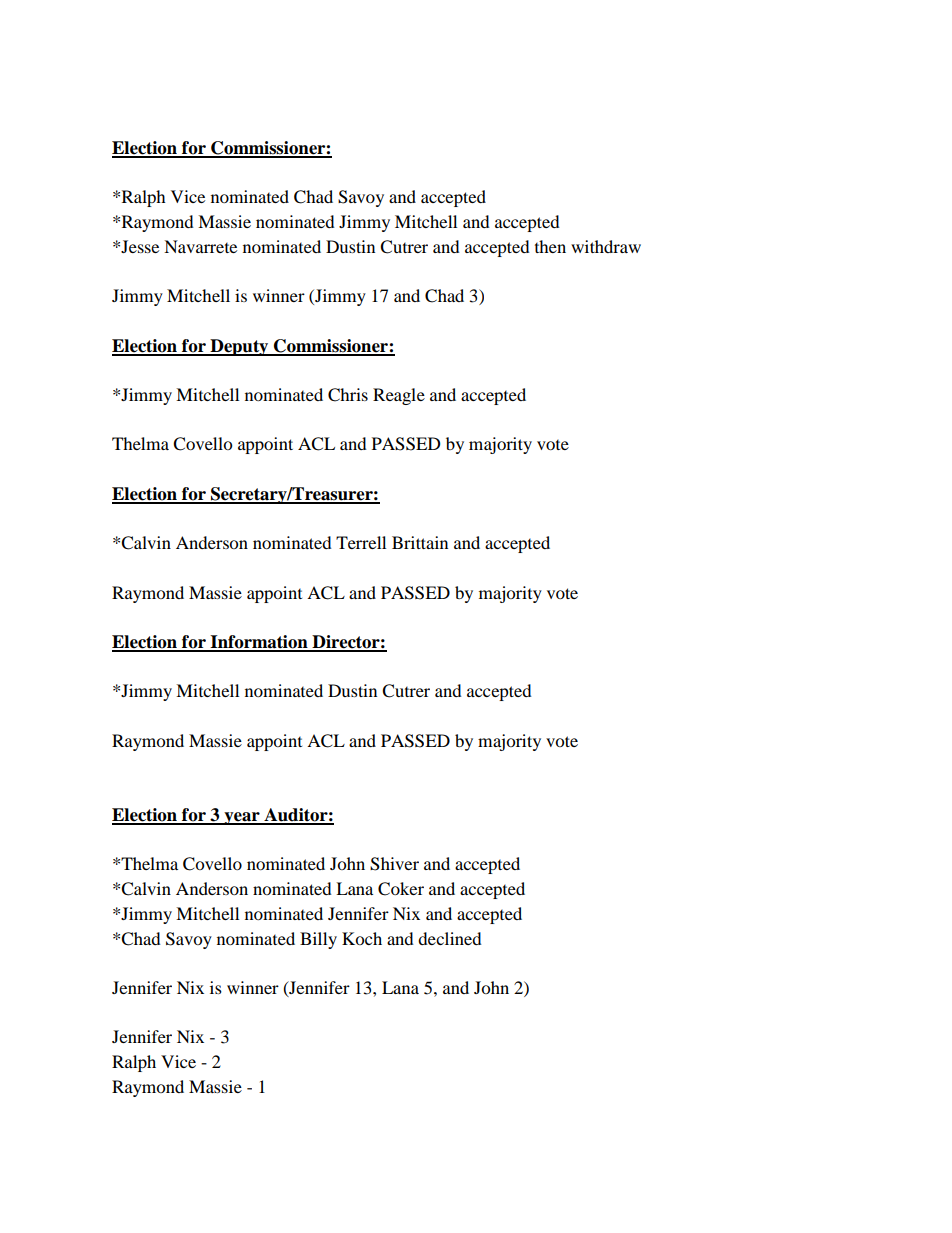 The height and width of the page is (1233, 952). What do you see at coordinates (606, 246) in the page?
I see `withdraw` at bounding box center [606, 246].
